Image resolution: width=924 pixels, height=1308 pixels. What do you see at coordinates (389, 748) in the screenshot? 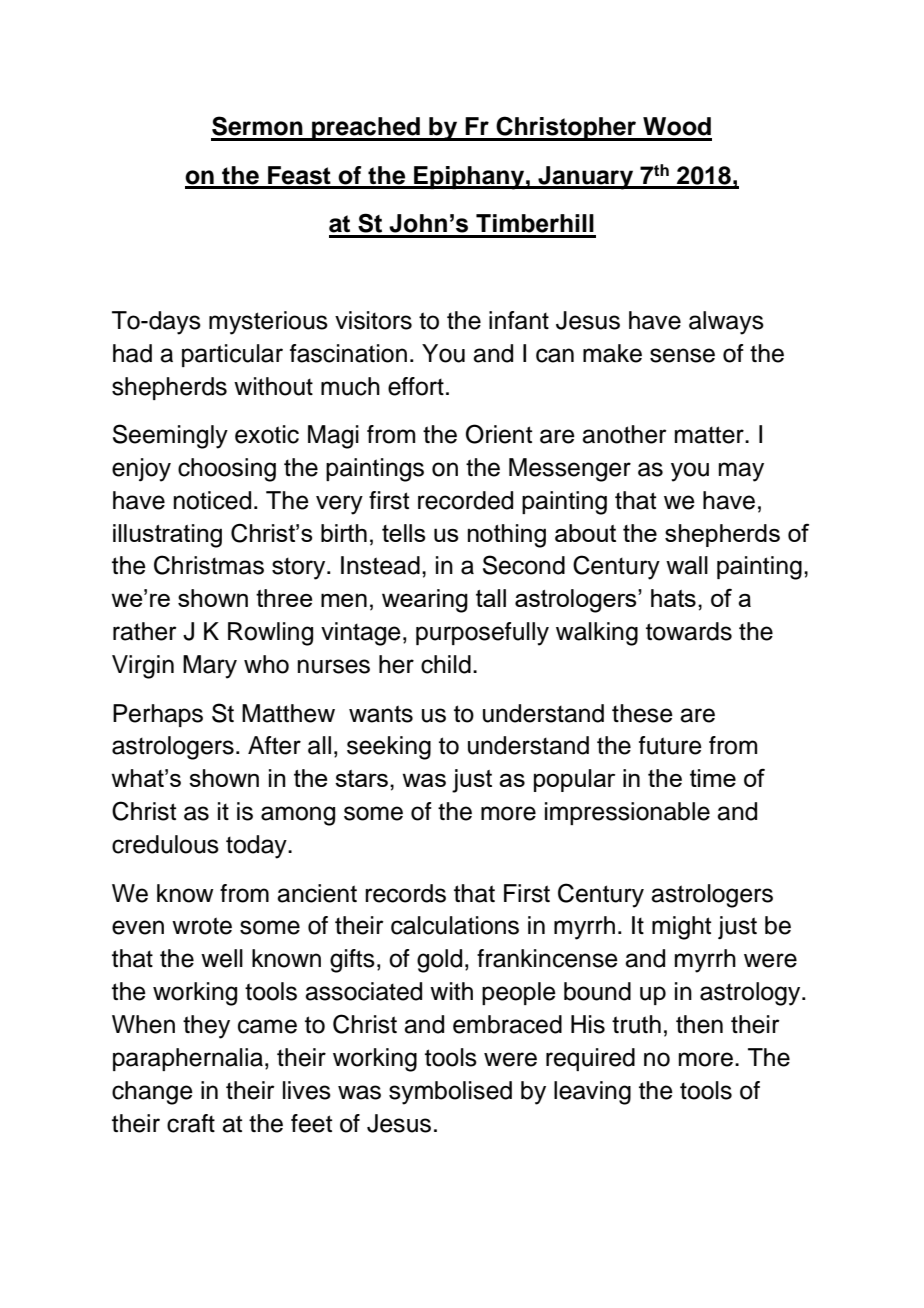
I see `seeking` at bounding box center [389, 748].
